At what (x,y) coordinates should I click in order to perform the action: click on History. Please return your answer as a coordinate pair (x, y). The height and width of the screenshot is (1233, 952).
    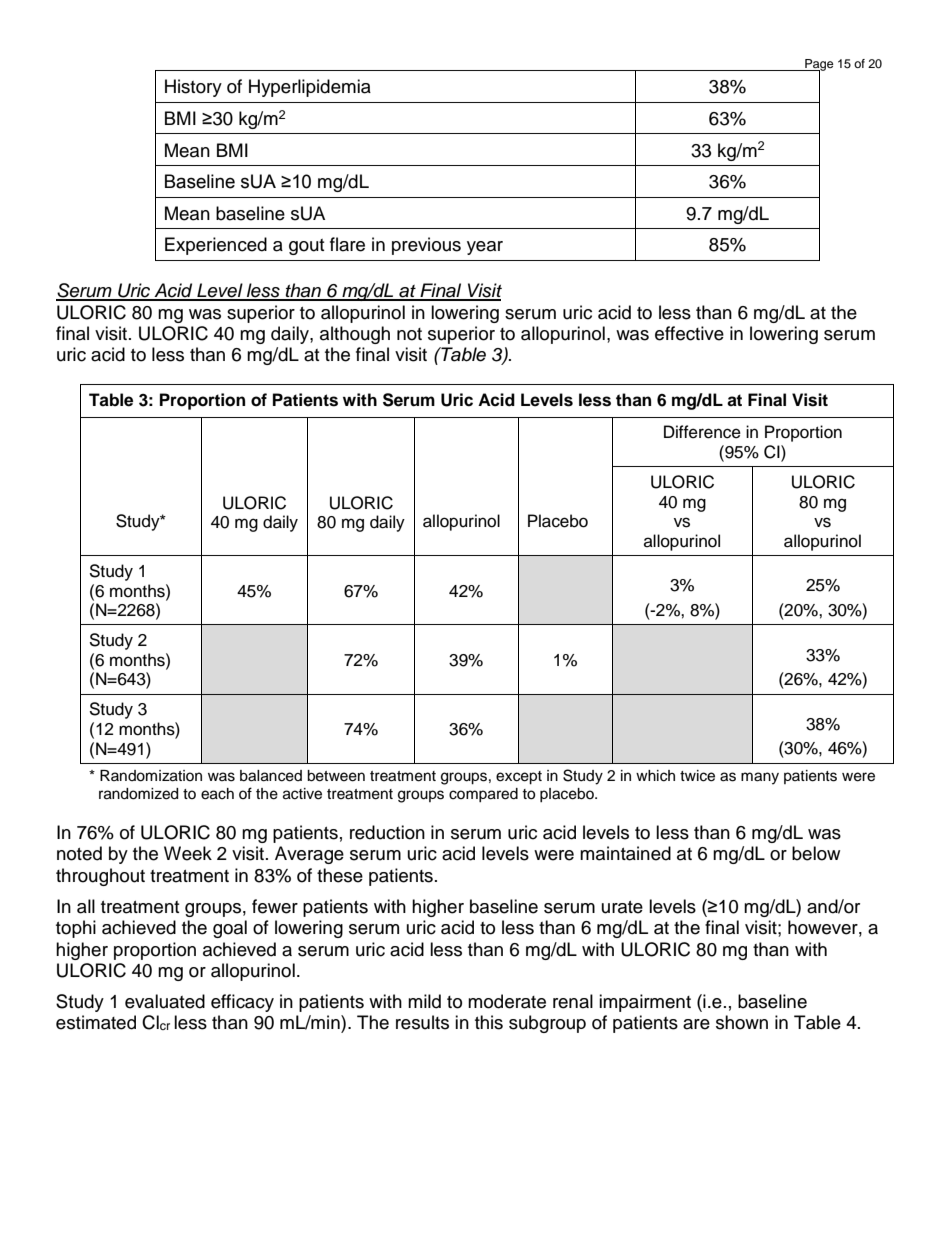
    Looking at the image, I should click on (193, 88).
